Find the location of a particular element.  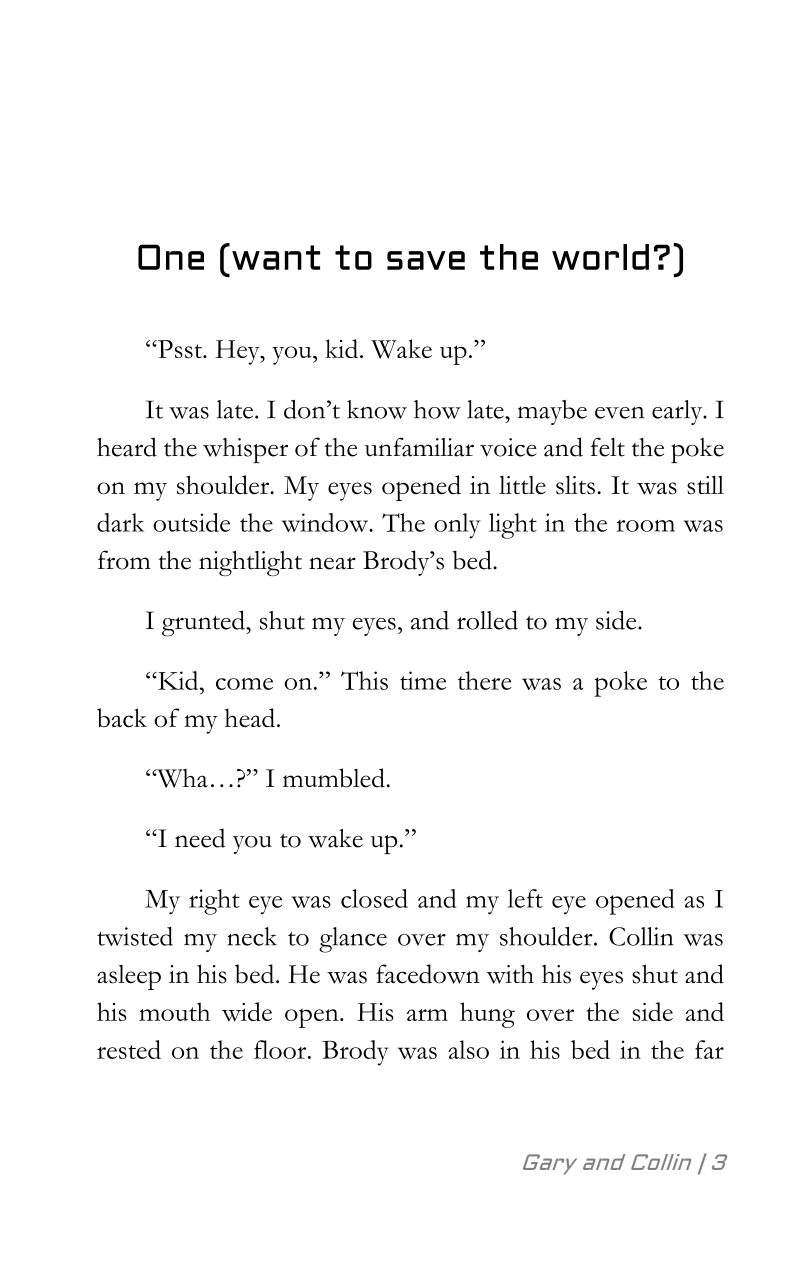

mumbled is located at coordinates (334, 778).
